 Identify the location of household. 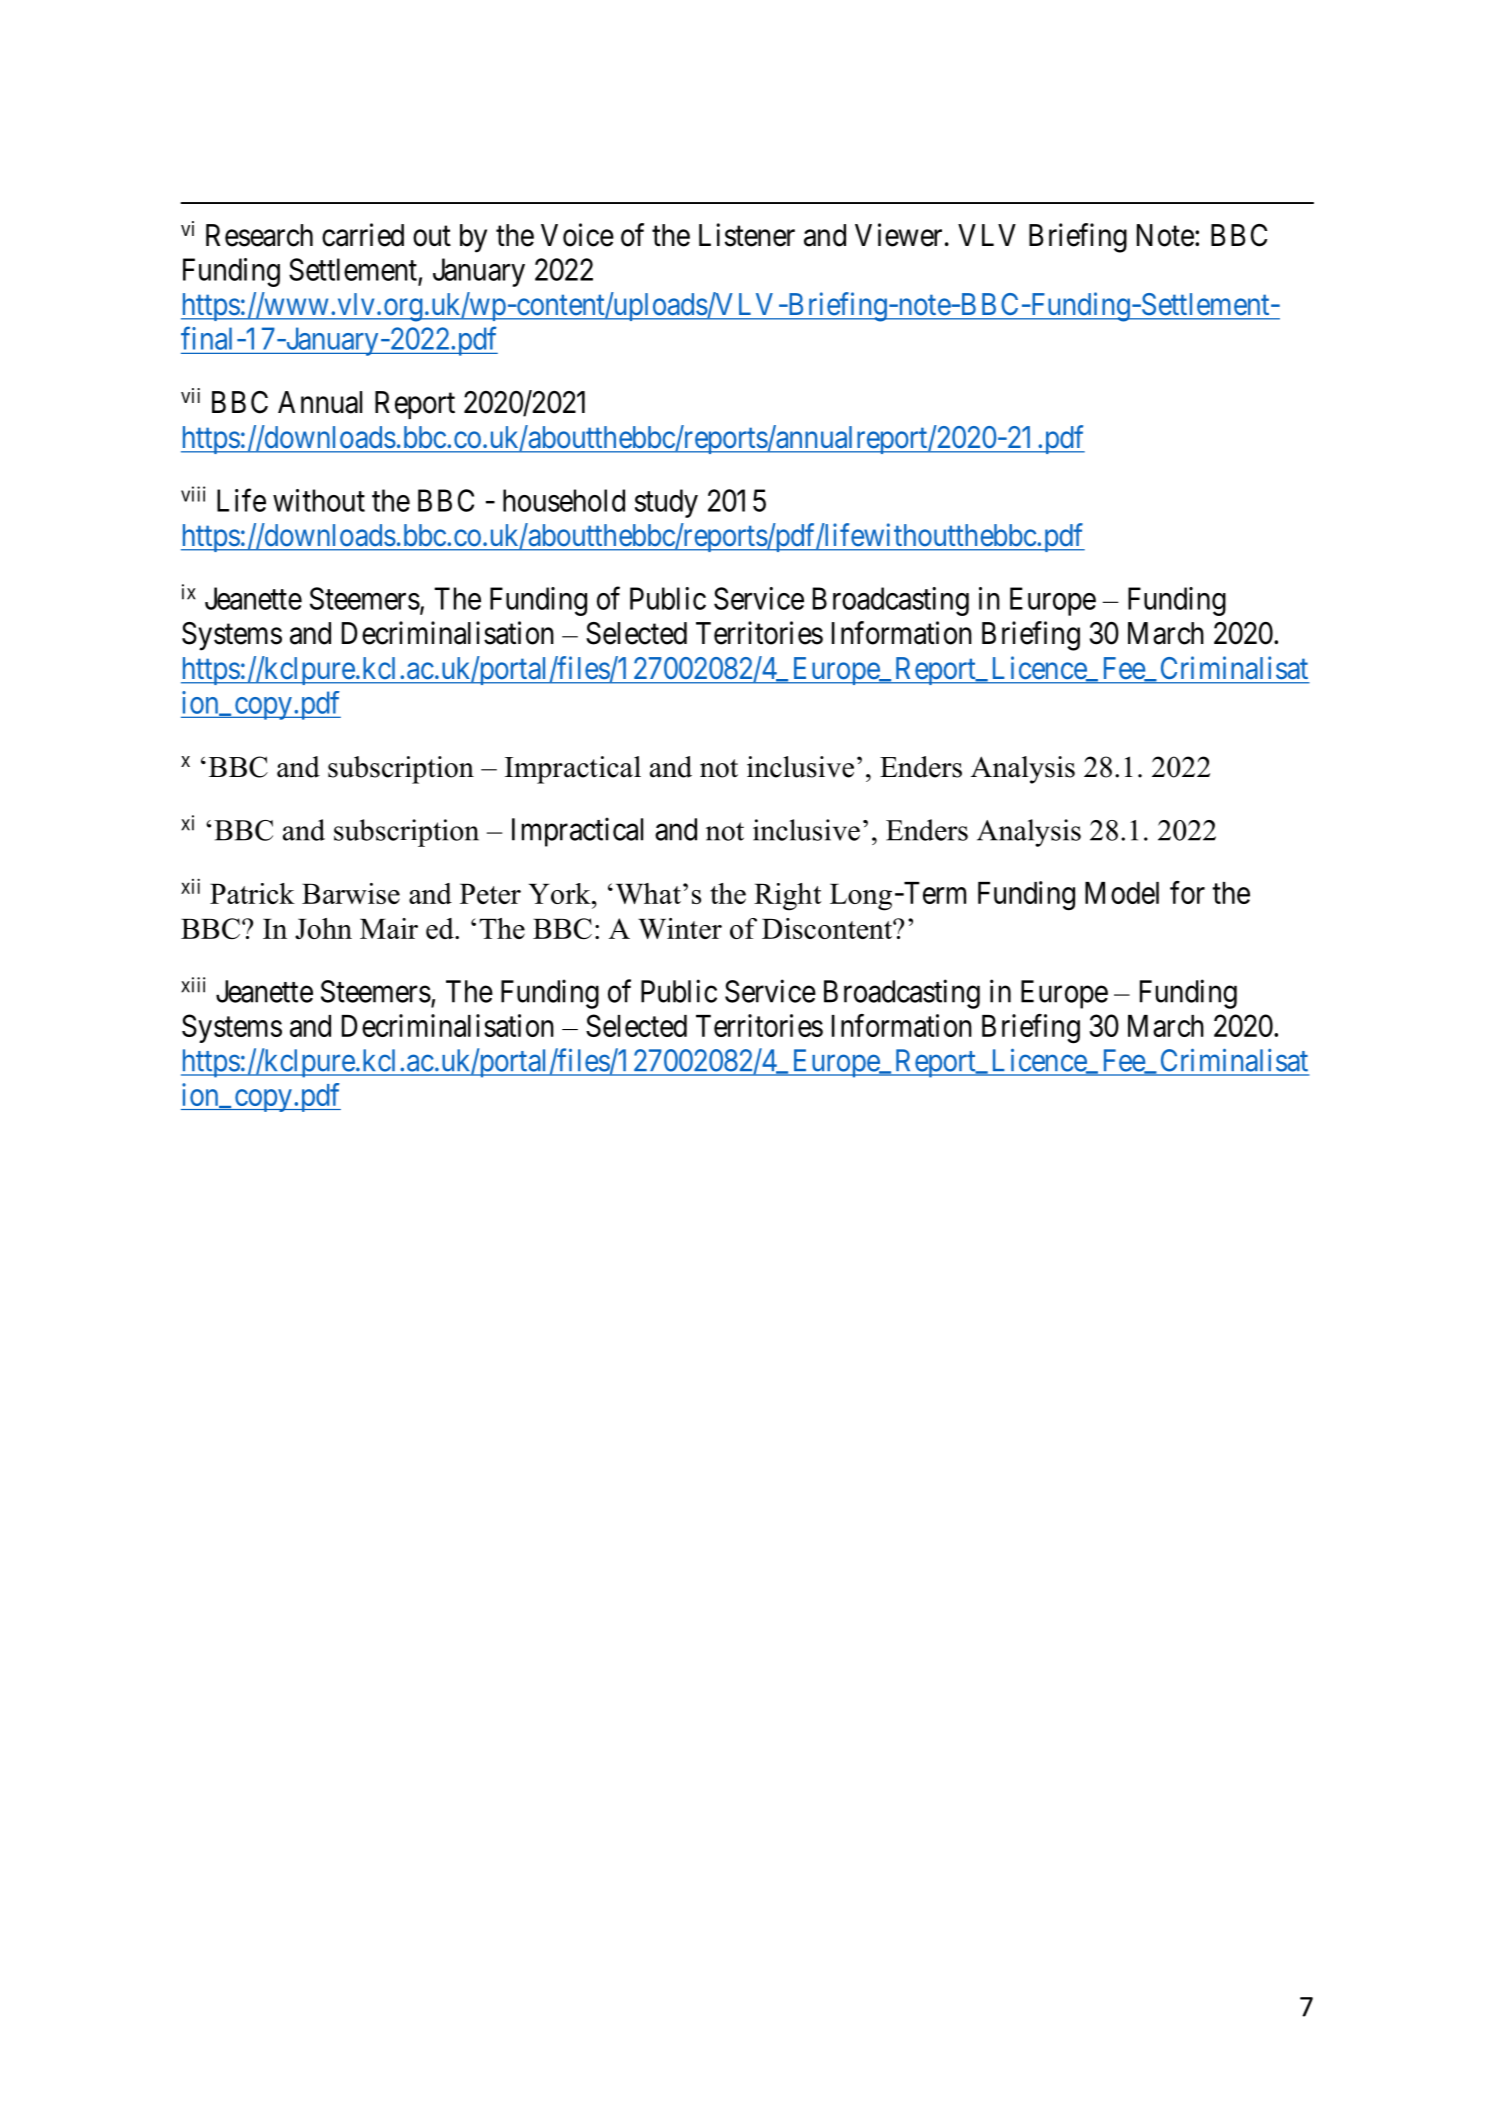
(564, 500).
